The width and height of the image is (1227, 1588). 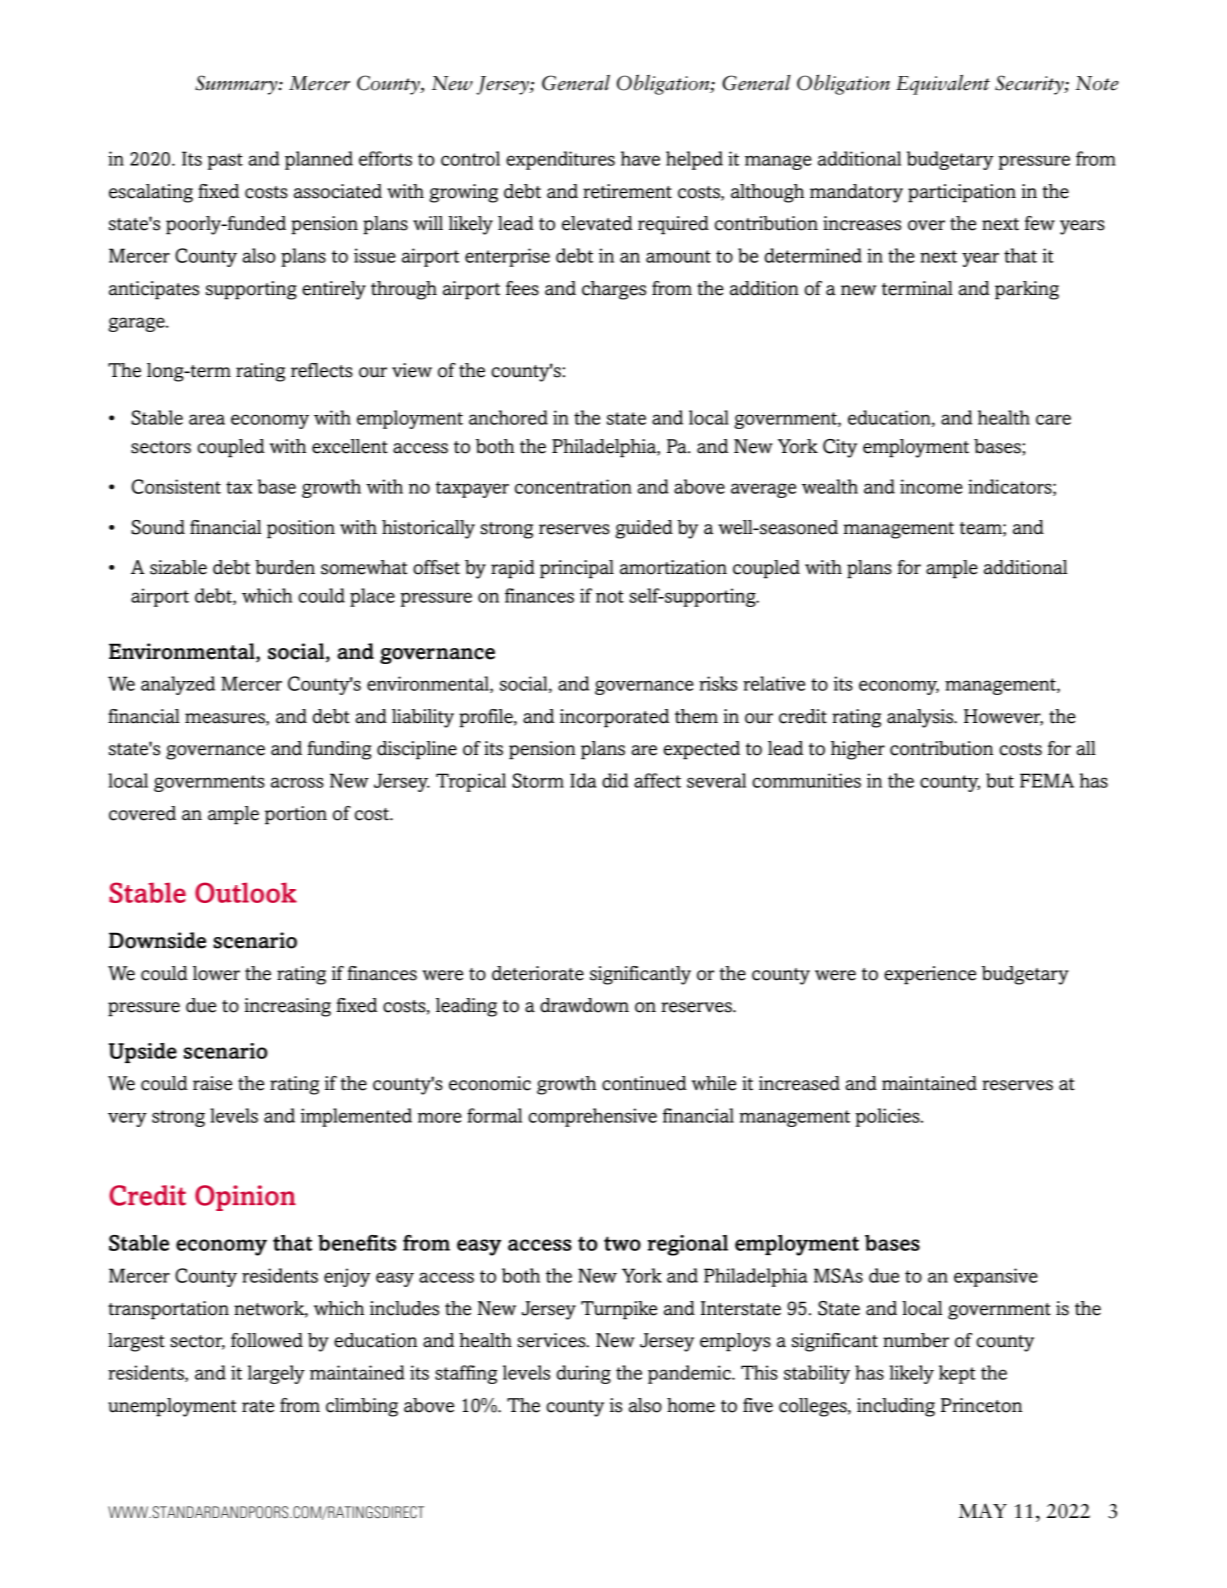 I want to click on did, so click(x=615, y=780).
